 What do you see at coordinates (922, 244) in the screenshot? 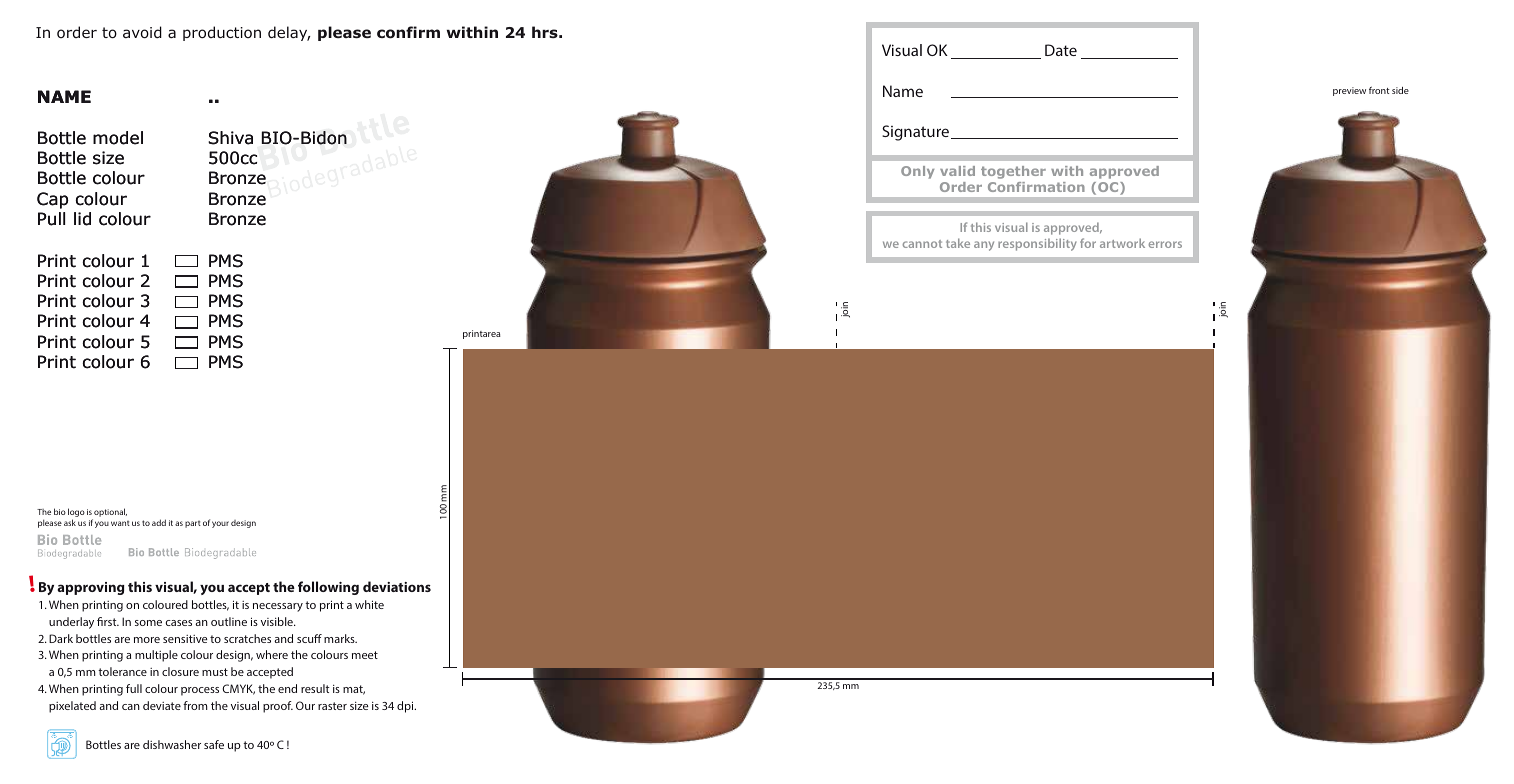
I see `cannot` at bounding box center [922, 244].
